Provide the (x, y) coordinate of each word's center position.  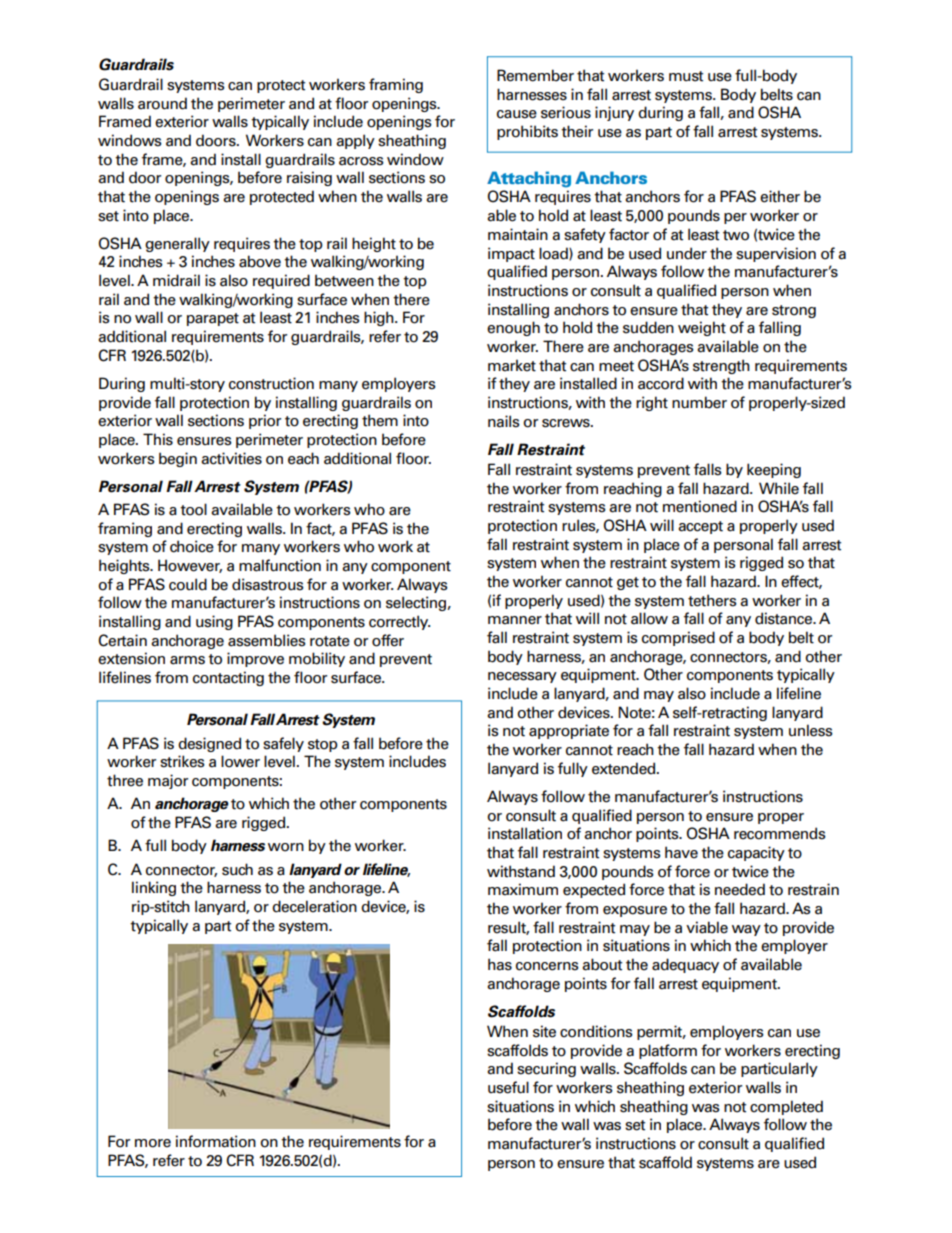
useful (508, 1087)
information (216, 1141)
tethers (712, 600)
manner (515, 620)
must (686, 76)
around (162, 103)
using (214, 622)
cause (517, 114)
